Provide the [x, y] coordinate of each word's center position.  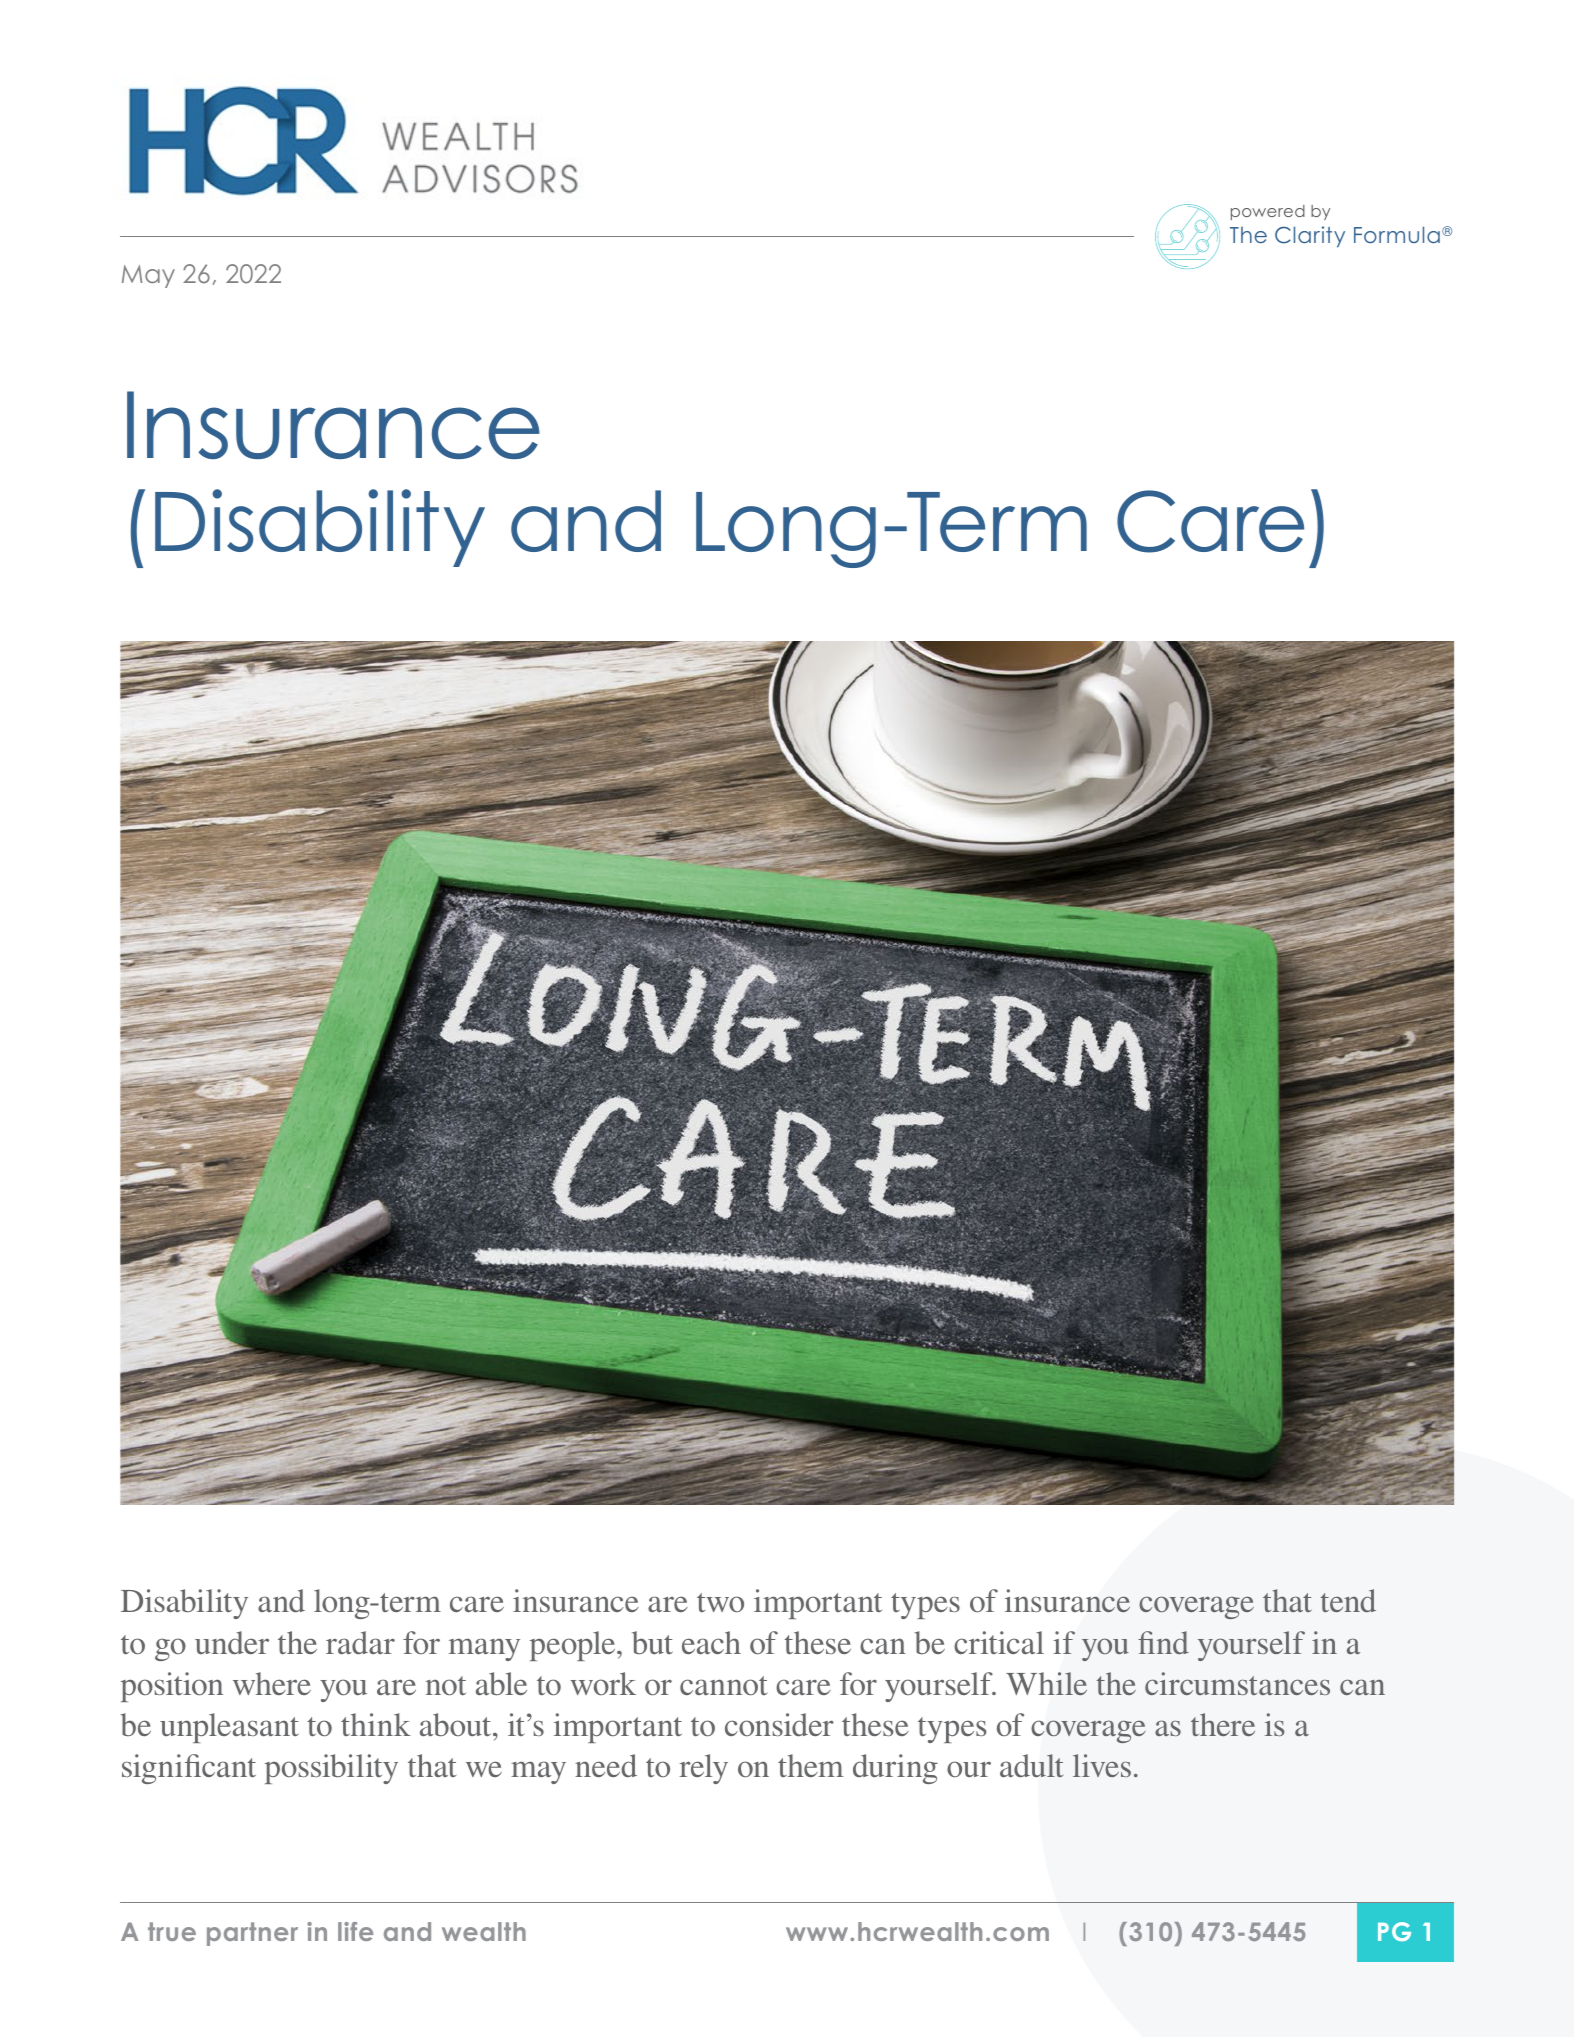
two [720, 1602]
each [711, 1642]
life [355, 1931]
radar [360, 1642]
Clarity [1310, 237]
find [1163, 1642]
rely [703, 1769]
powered [1268, 212]
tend [1348, 1600]
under [232, 1642]
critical [999, 1642]
